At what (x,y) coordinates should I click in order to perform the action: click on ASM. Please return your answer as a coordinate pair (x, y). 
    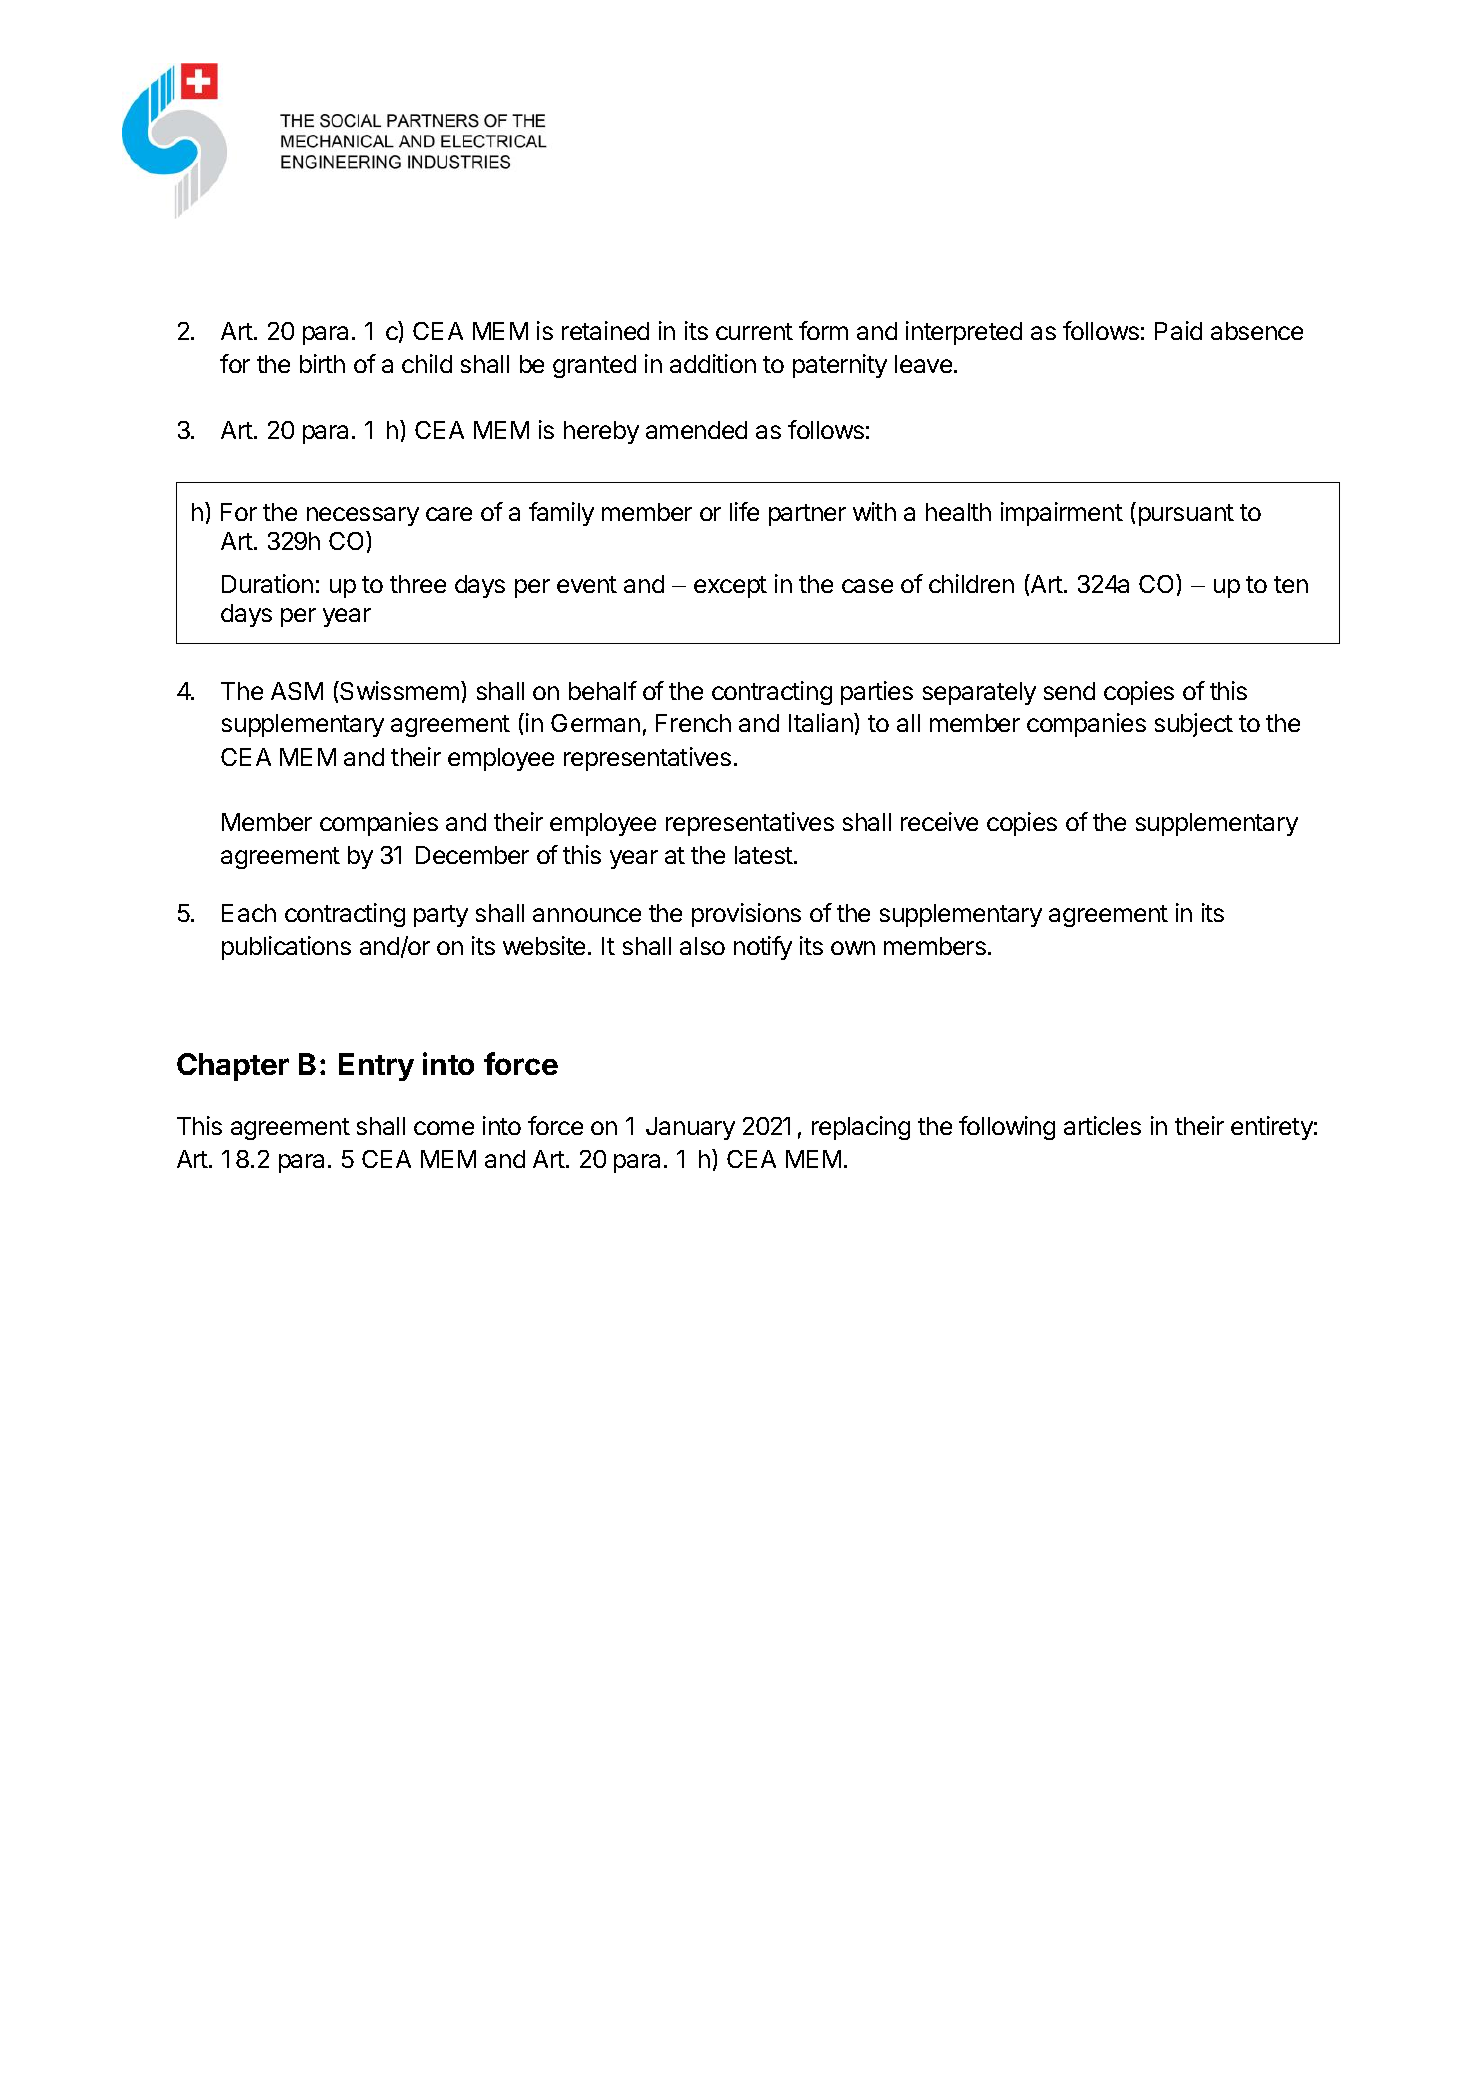
    Looking at the image, I should click on (297, 691).
